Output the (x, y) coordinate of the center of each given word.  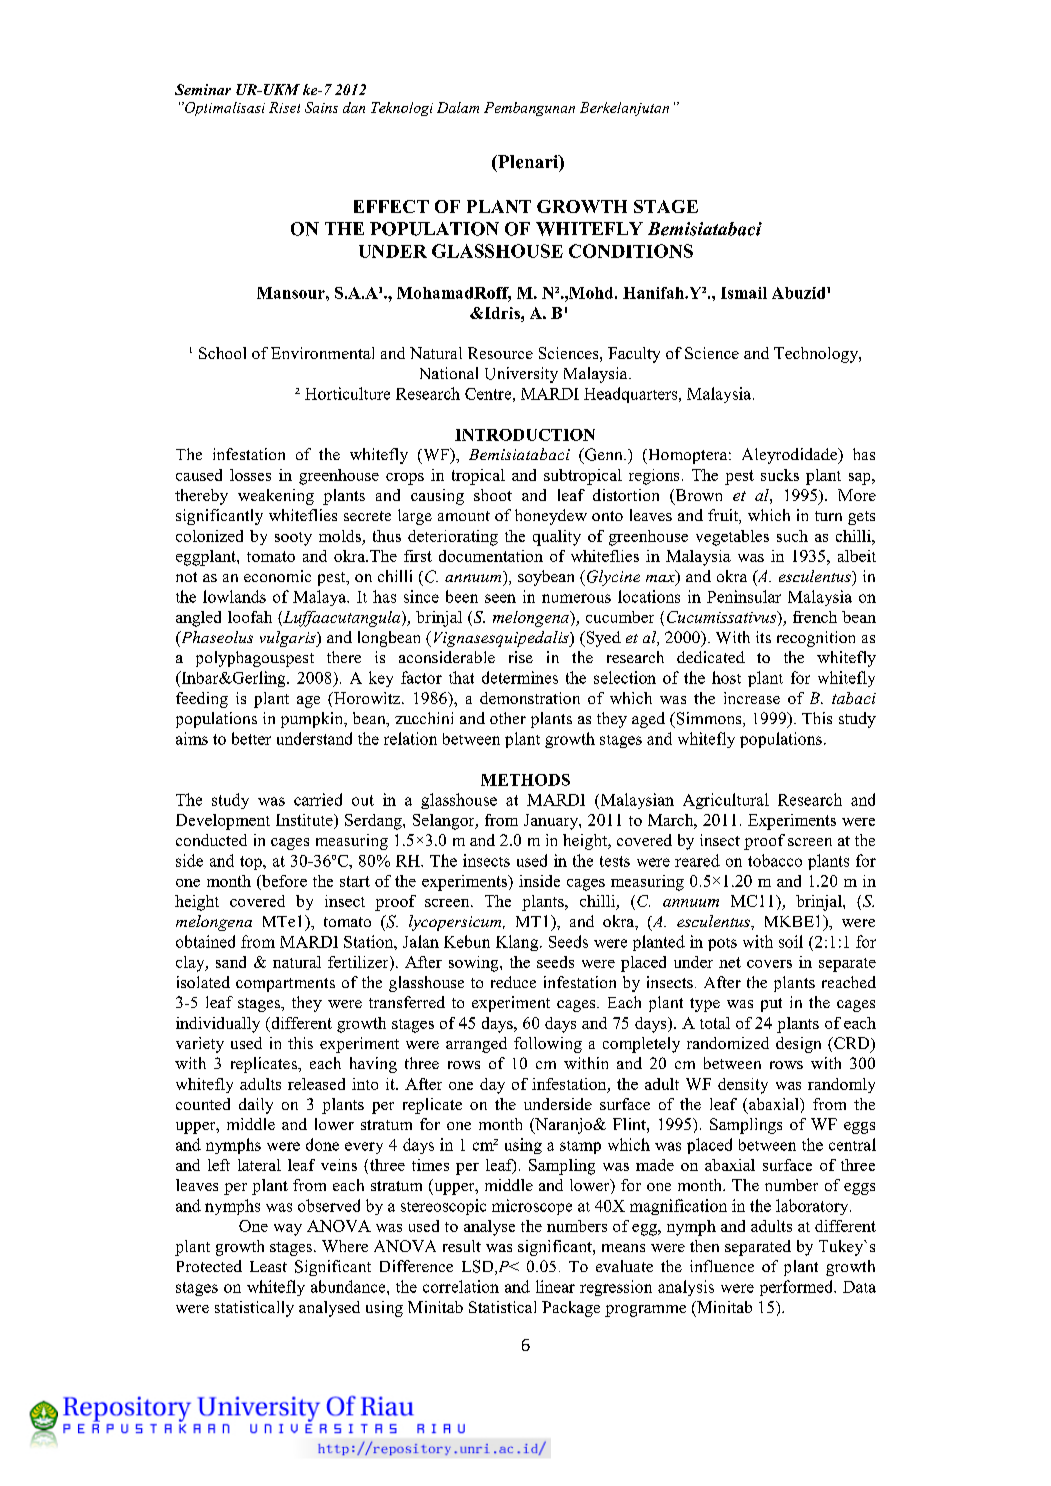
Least (268, 1266)
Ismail (744, 293)
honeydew (551, 517)
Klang (518, 943)
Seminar (203, 89)
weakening (276, 497)
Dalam (458, 107)
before (283, 881)
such (792, 536)
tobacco (775, 860)
